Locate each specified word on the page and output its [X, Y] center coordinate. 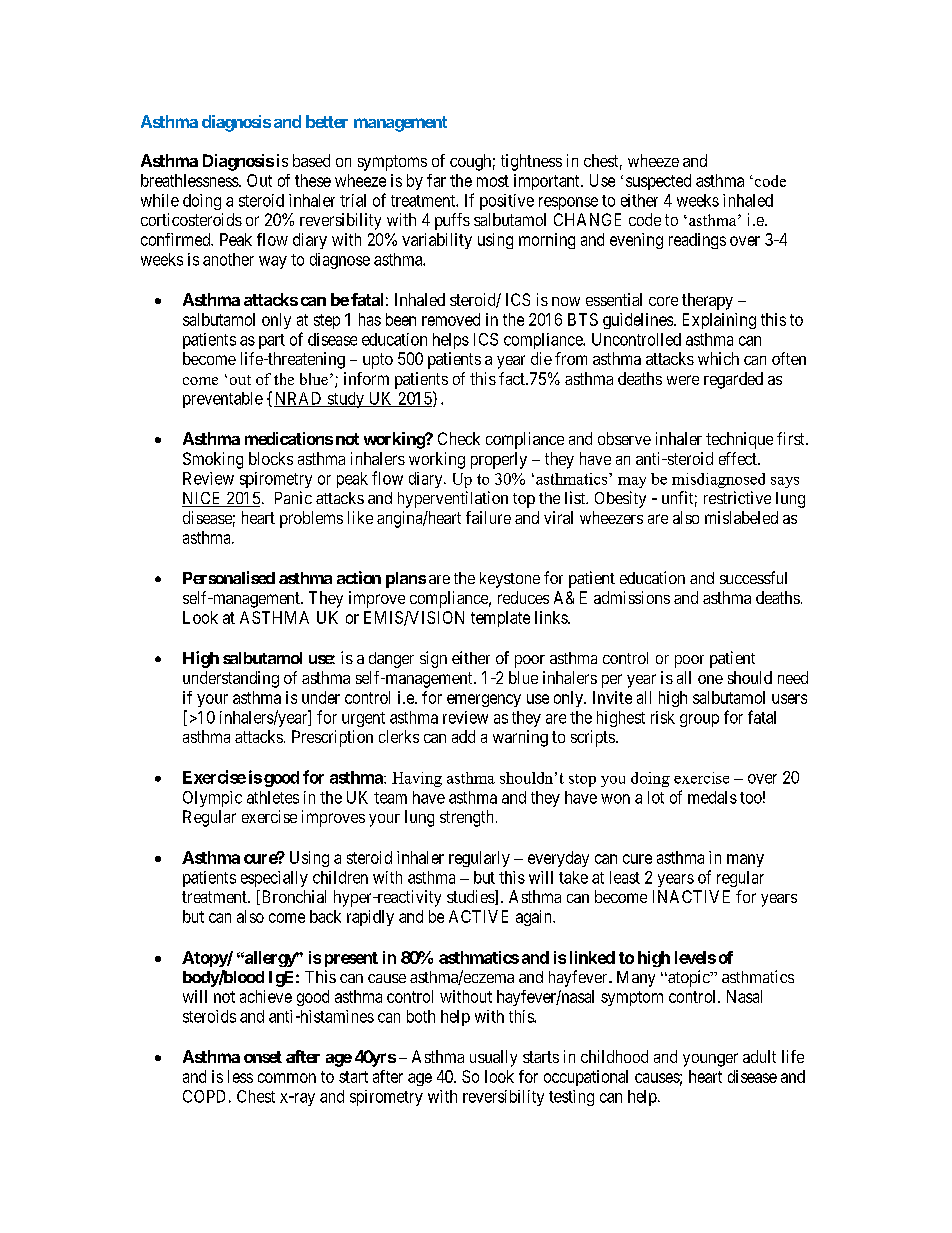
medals [712, 797]
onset [263, 1057]
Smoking [213, 460]
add [463, 736]
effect [739, 458]
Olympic [212, 799]
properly [499, 460]
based [311, 160]
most [493, 181]
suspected [658, 182]
